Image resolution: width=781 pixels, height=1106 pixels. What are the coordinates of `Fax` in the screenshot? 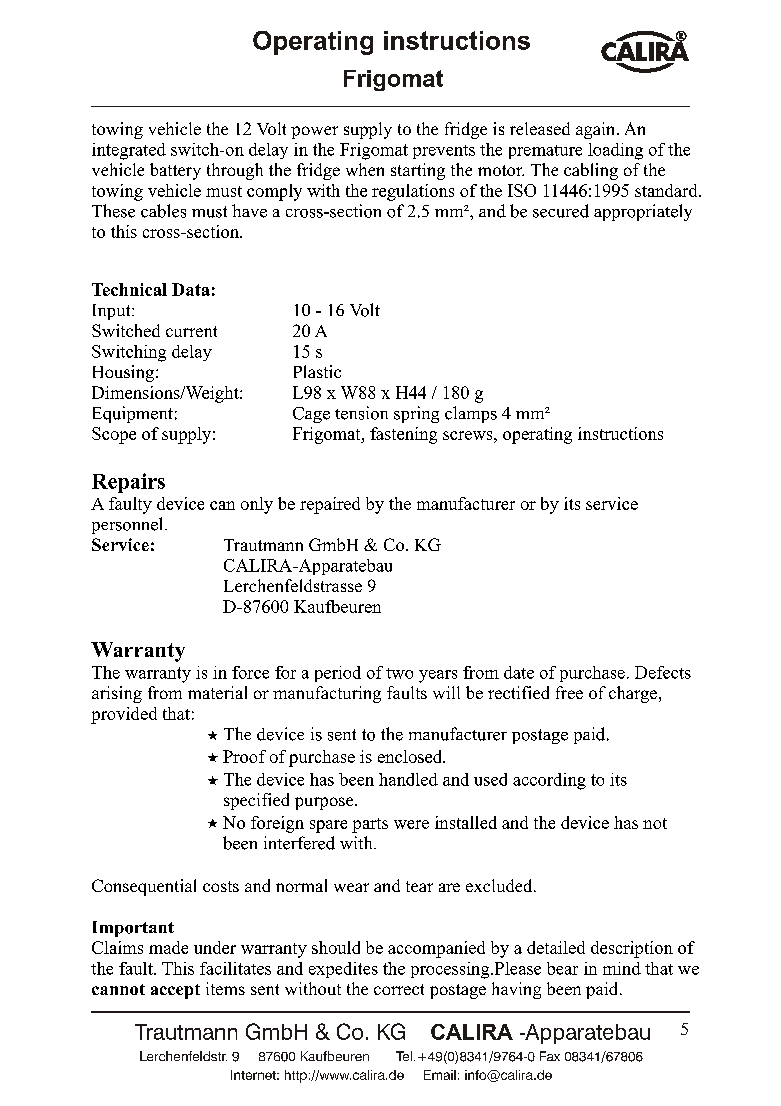 It's located at (550, 1056).
